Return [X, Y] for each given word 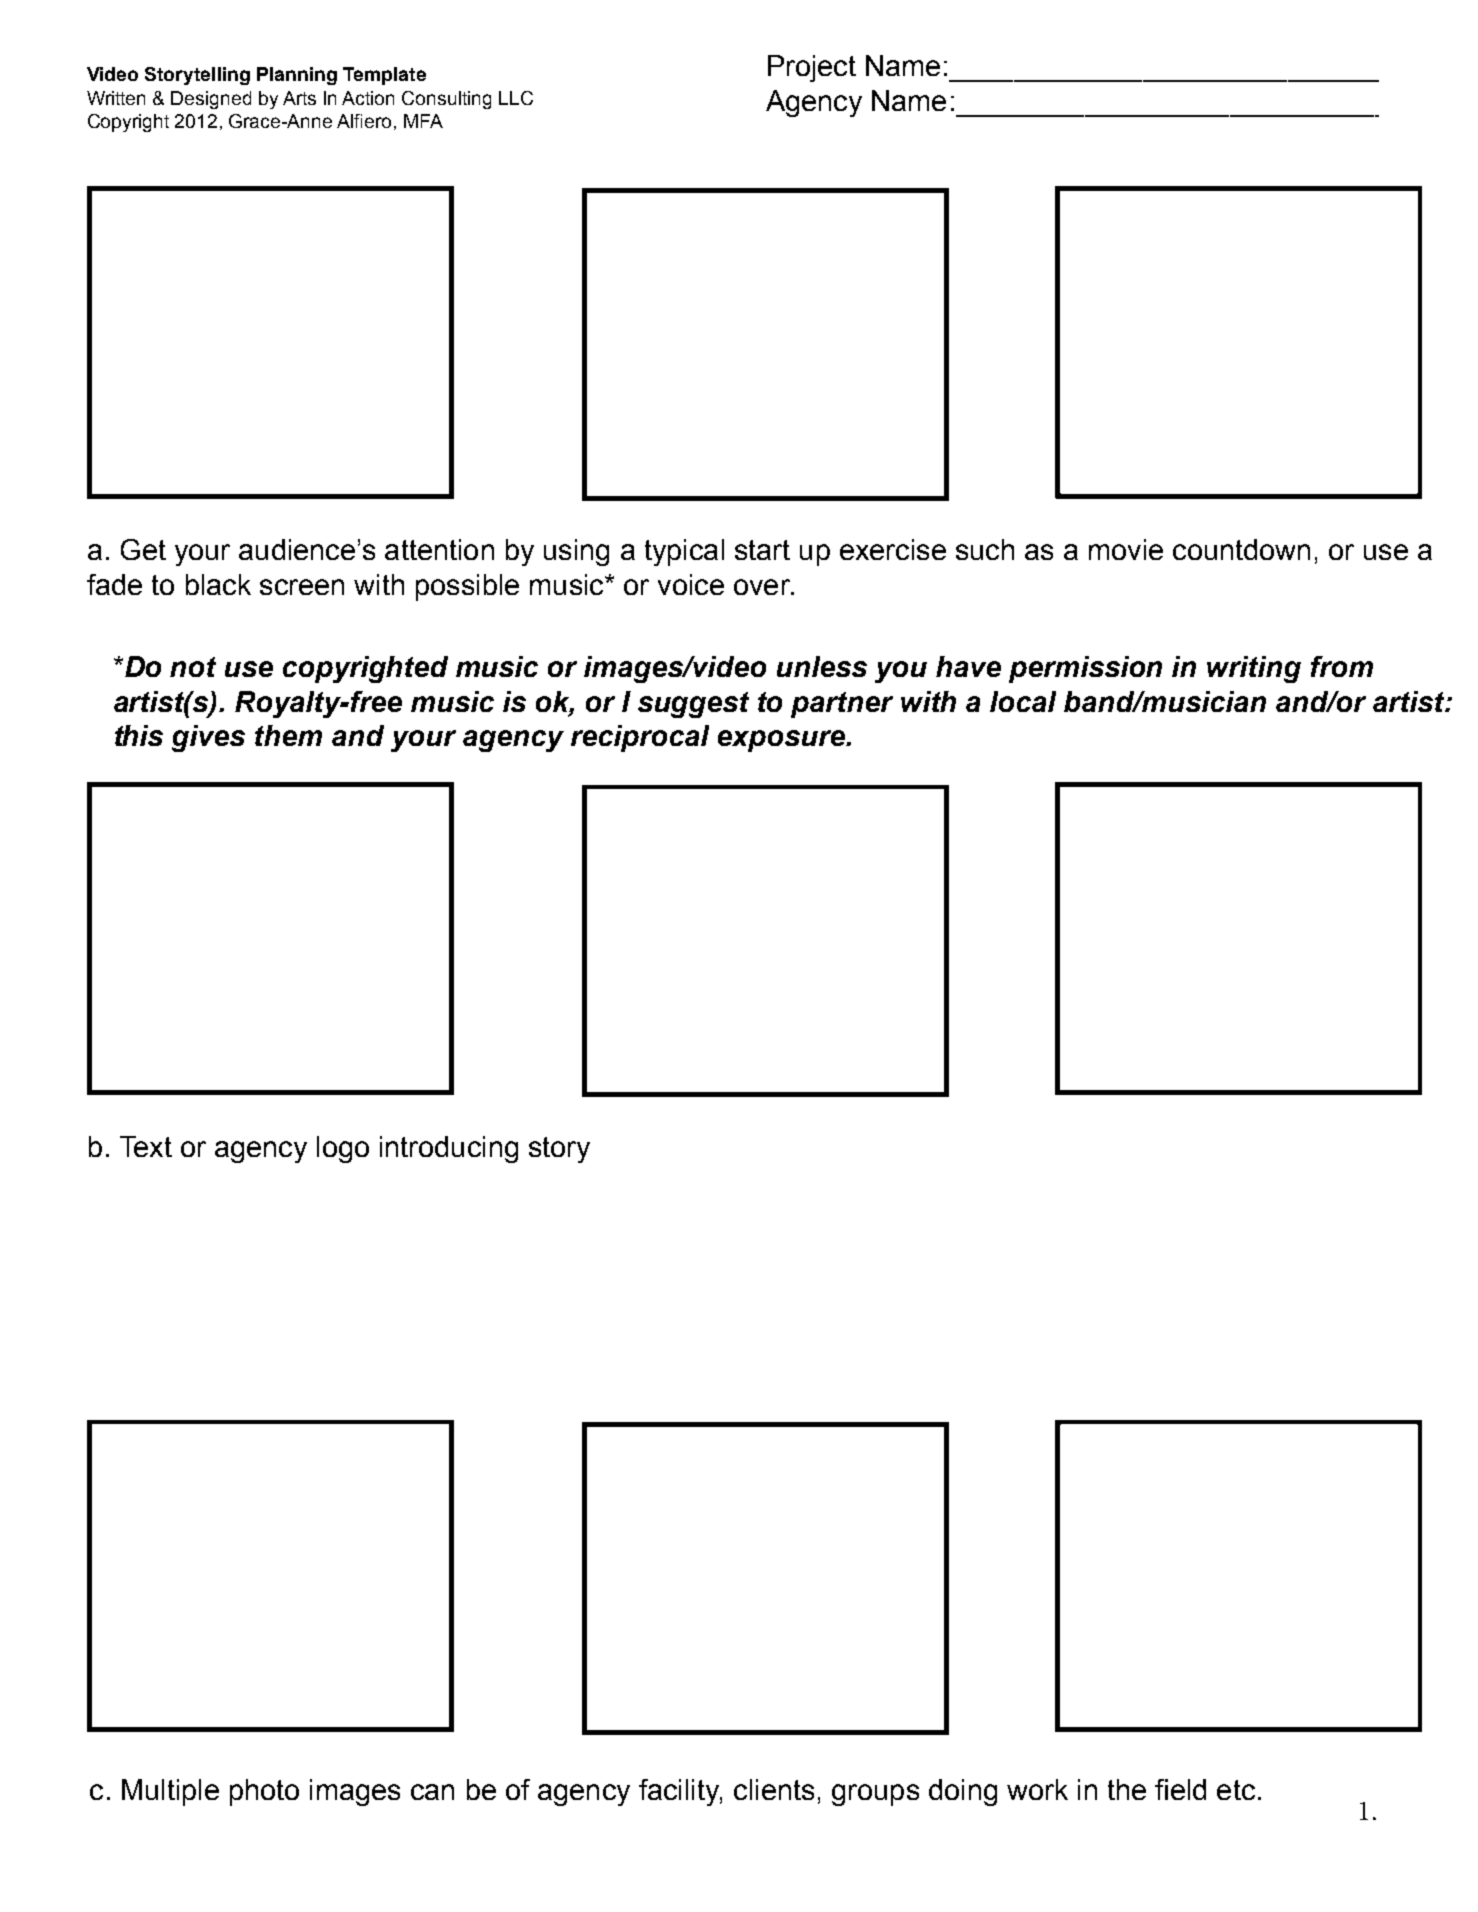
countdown [1241, 549]
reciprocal [640, 738]
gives [208, 738]
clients [774, 1789]
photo [264, 1792]
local [1023, 701]
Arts [299, 98]
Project [812, 68]
